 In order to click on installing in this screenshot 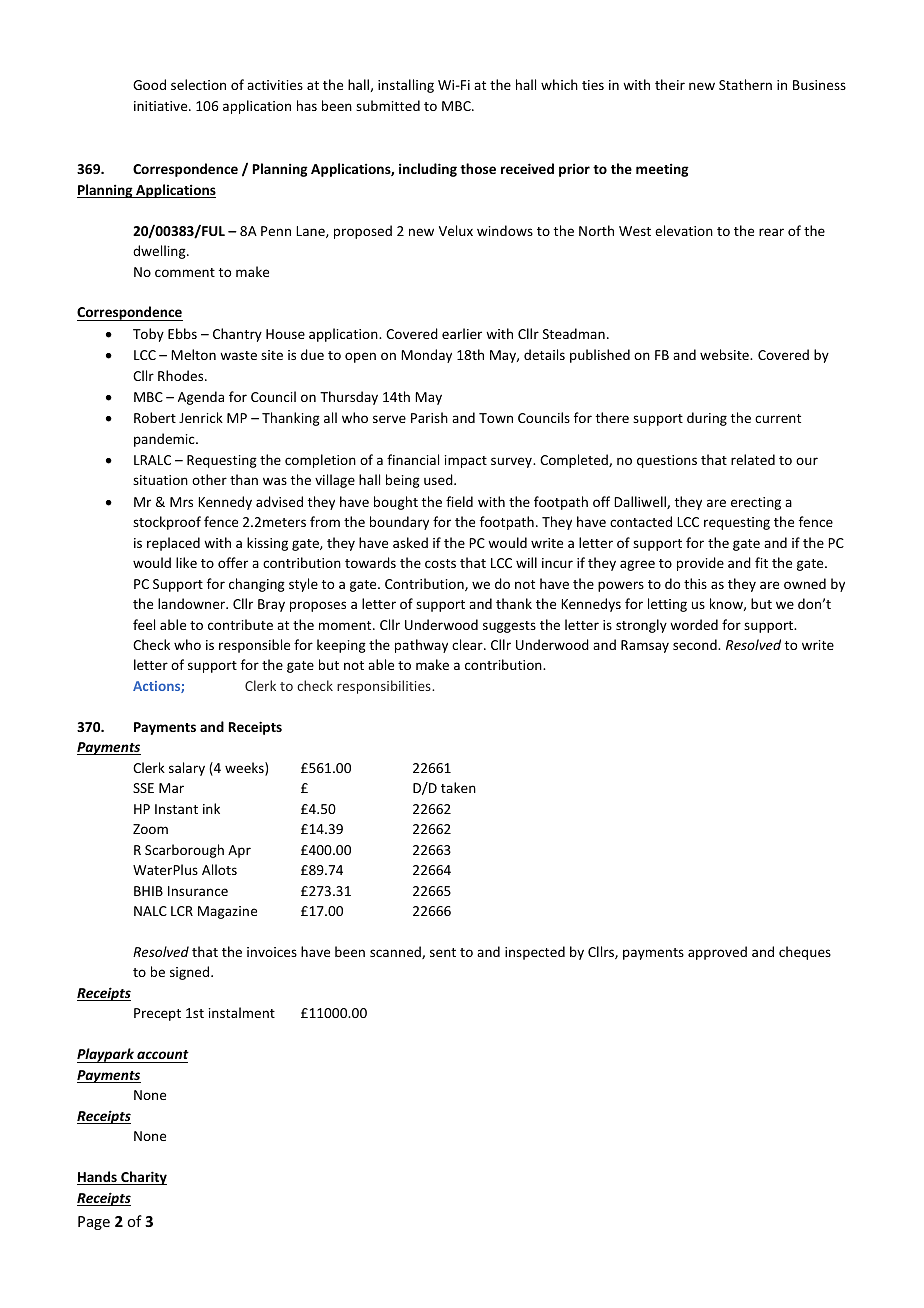, I will do `click(406, 86)`.
